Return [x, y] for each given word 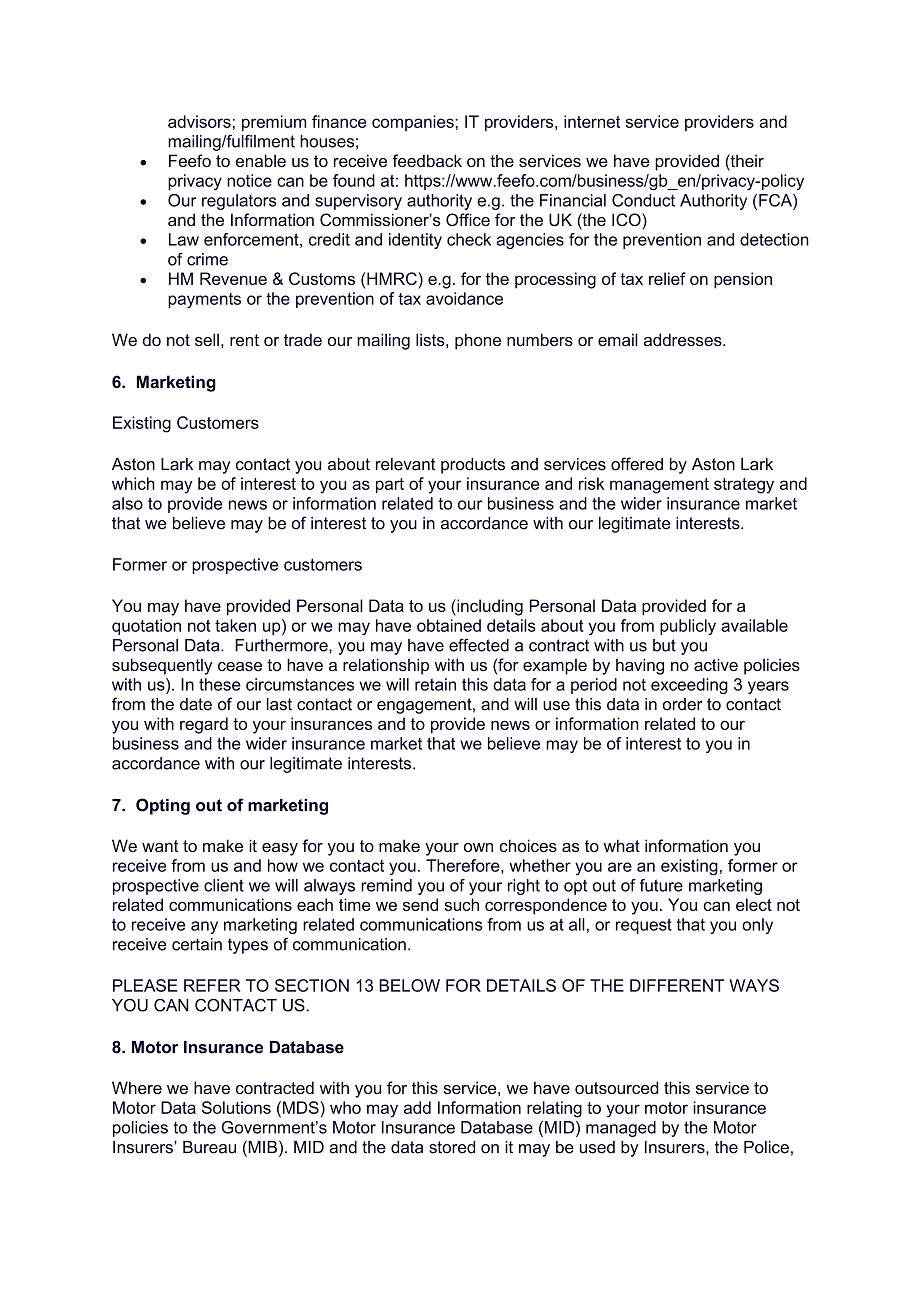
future [661, 885]
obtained [449, 625]
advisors [199, 121]
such [461, 904]
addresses [684, 339]
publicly [688, 627]
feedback [427, 160]
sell [207, 339]
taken [235, 625]
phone [478, 341]
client [224, 885]
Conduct [643, 200]
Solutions [236, 1107]
